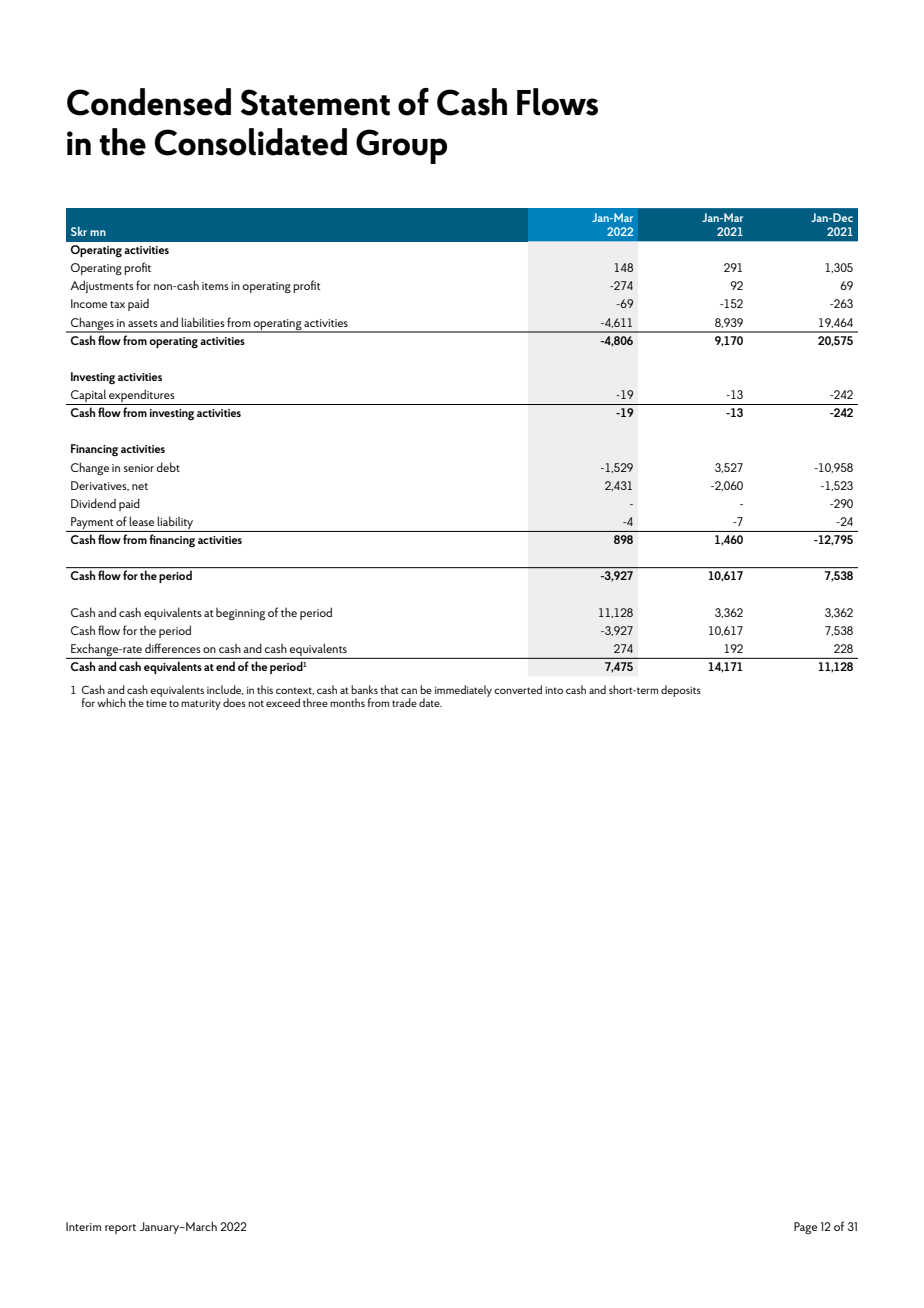  I want to click on immediately, so click(463, 691).
